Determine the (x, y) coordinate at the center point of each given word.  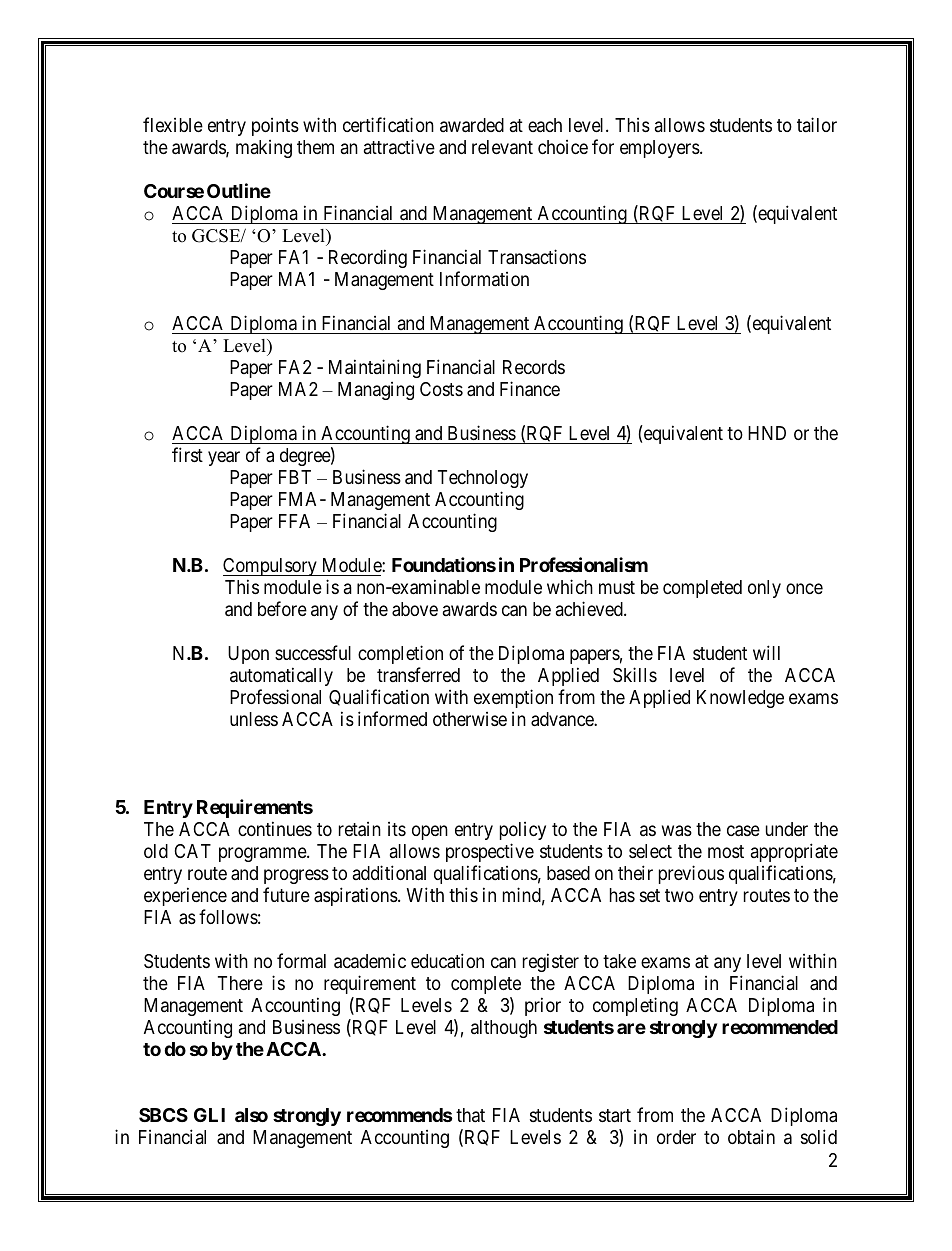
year (224, 458)
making (264, 149)
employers (660, 149)
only (764, 589)
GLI (209, 1115)
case (743, 831)
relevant (502, 147)
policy (523, 831)
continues (275, 828)
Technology (483, 479)
